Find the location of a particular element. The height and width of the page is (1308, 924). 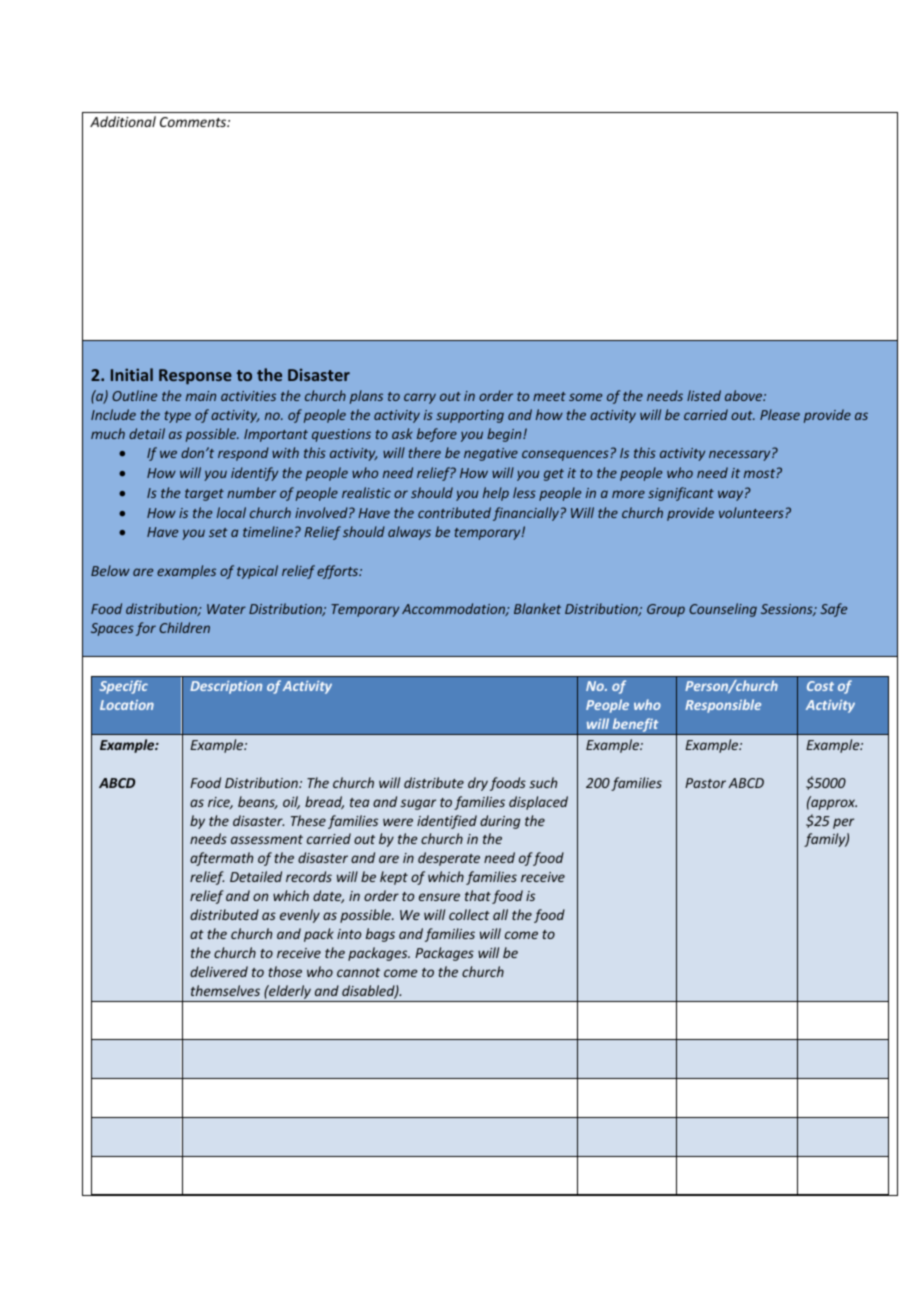

necessary is located at coordinates (741, 455).
